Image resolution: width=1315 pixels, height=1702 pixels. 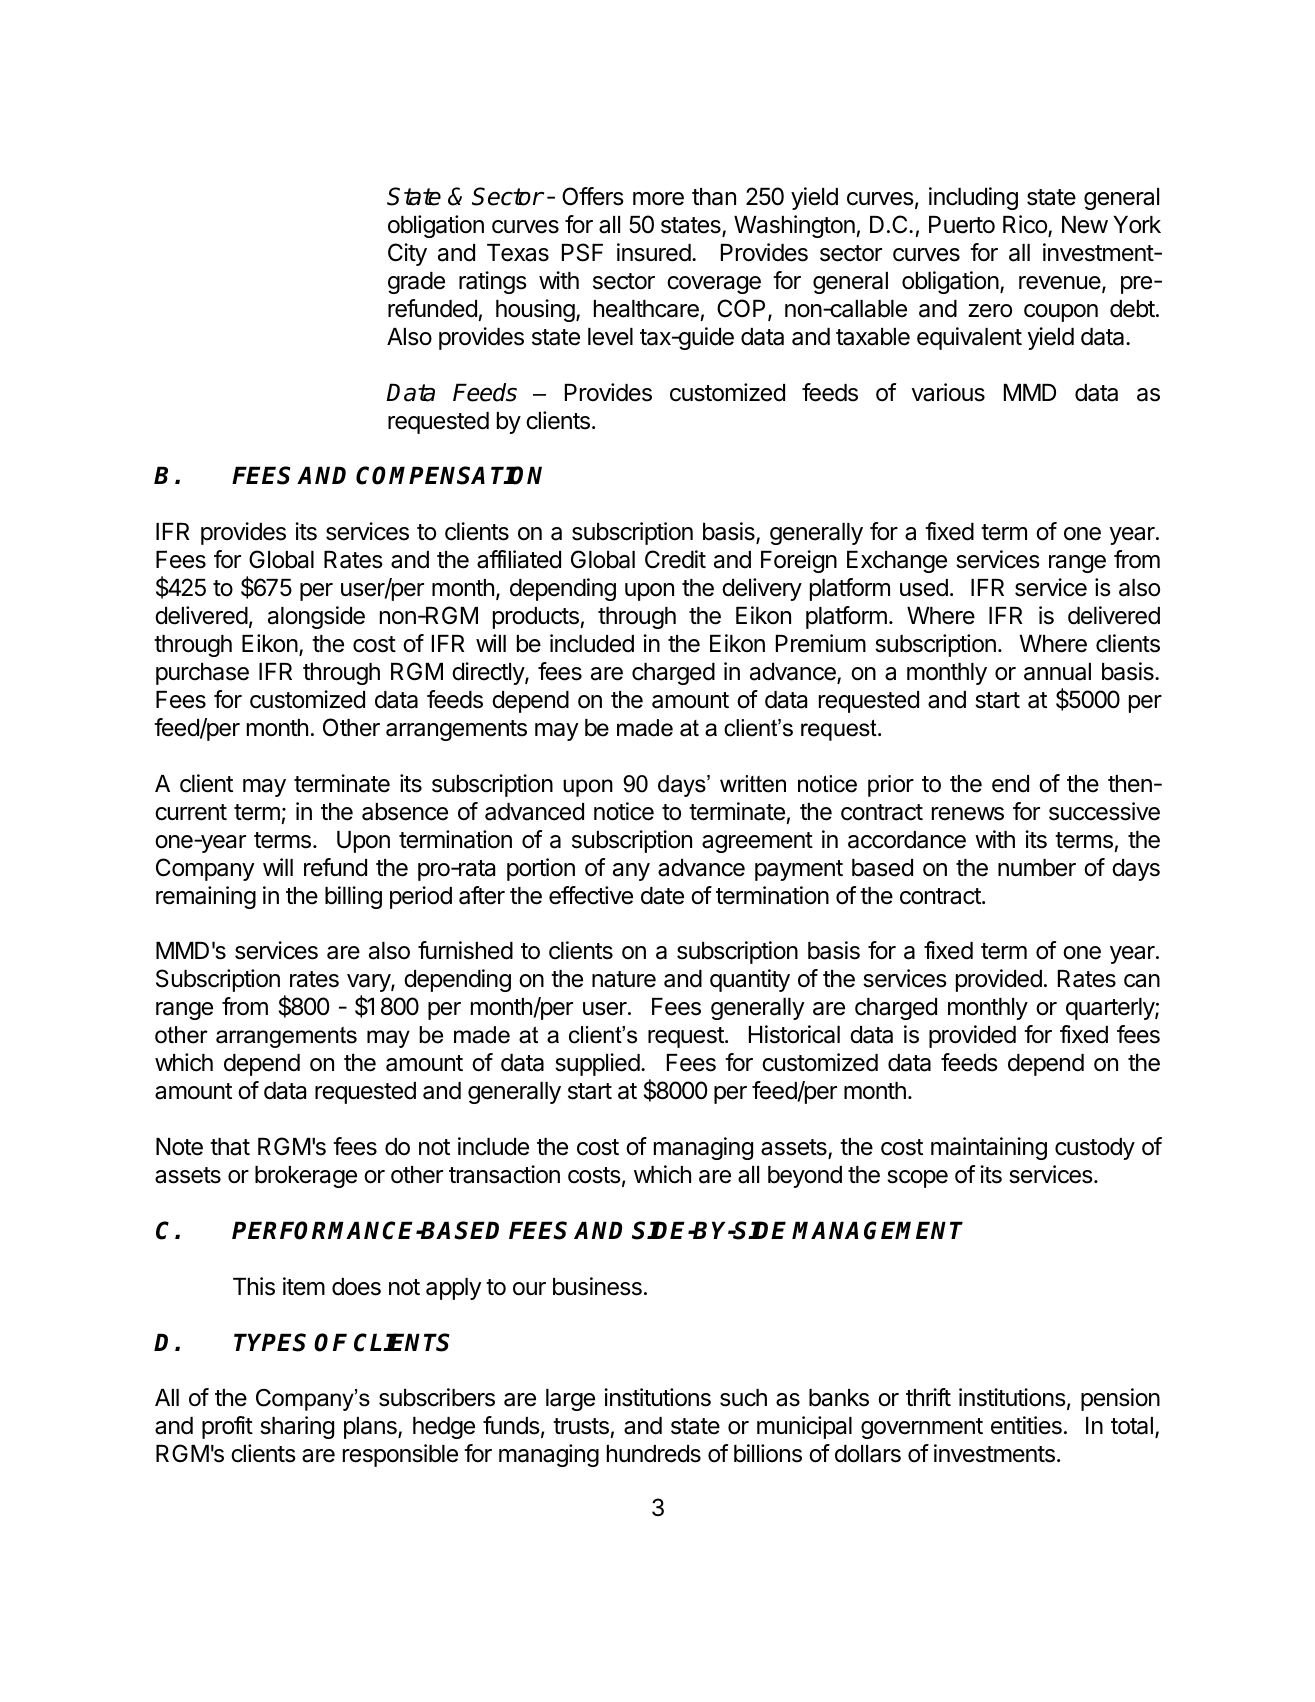 I want to click on City, so click(x=407, y=254).
